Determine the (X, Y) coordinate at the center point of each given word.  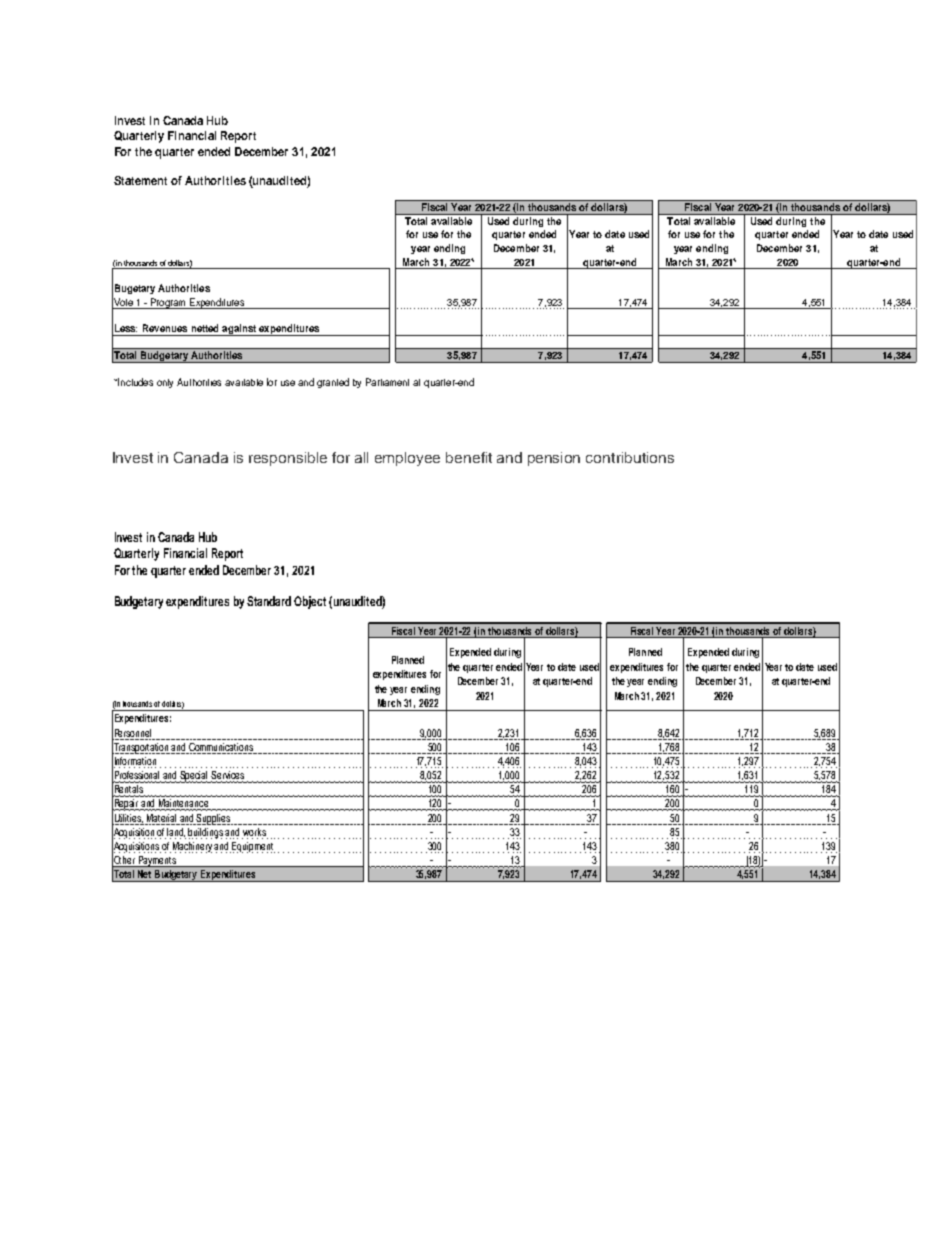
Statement (140, 180)
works (254, 832)
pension (554, 459)
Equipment (253, 847)
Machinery (194, 847)
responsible (288, 459)
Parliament (387, 382)
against (239, 330)
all (361, 457)
